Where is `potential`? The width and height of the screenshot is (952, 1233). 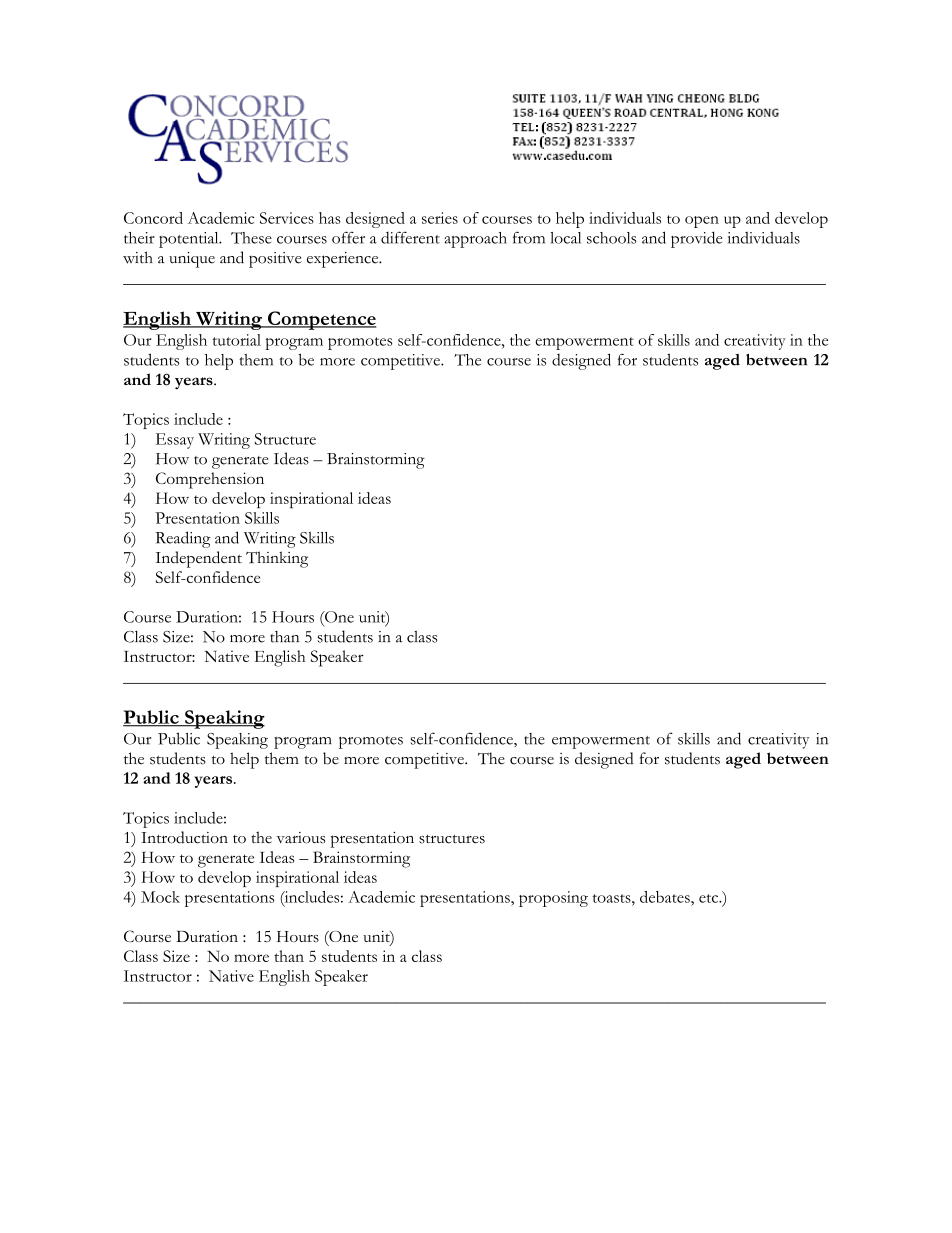
potential is located at coordinates (190, 240).
